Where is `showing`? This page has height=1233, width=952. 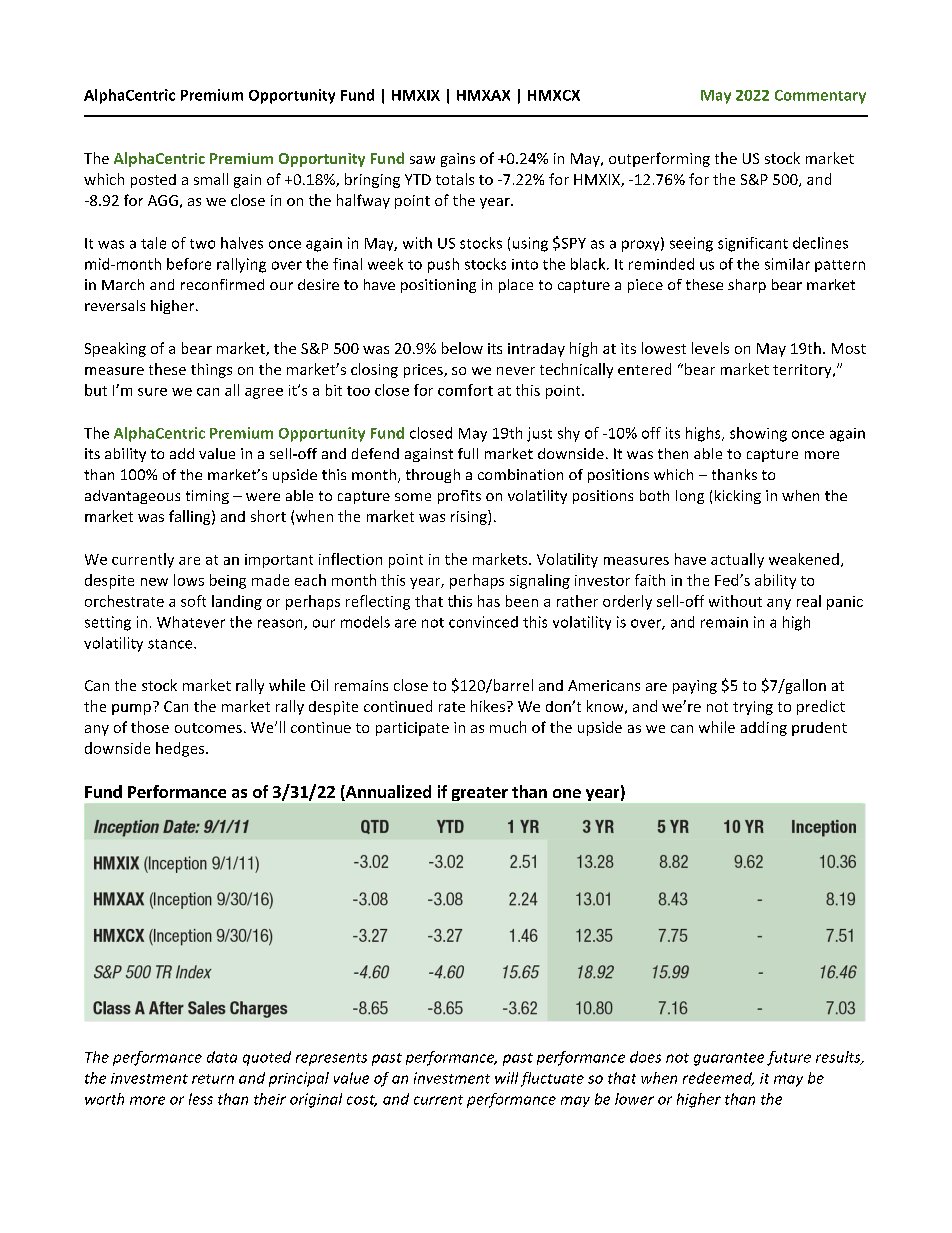 showing is located at coordinates (758, 434).
